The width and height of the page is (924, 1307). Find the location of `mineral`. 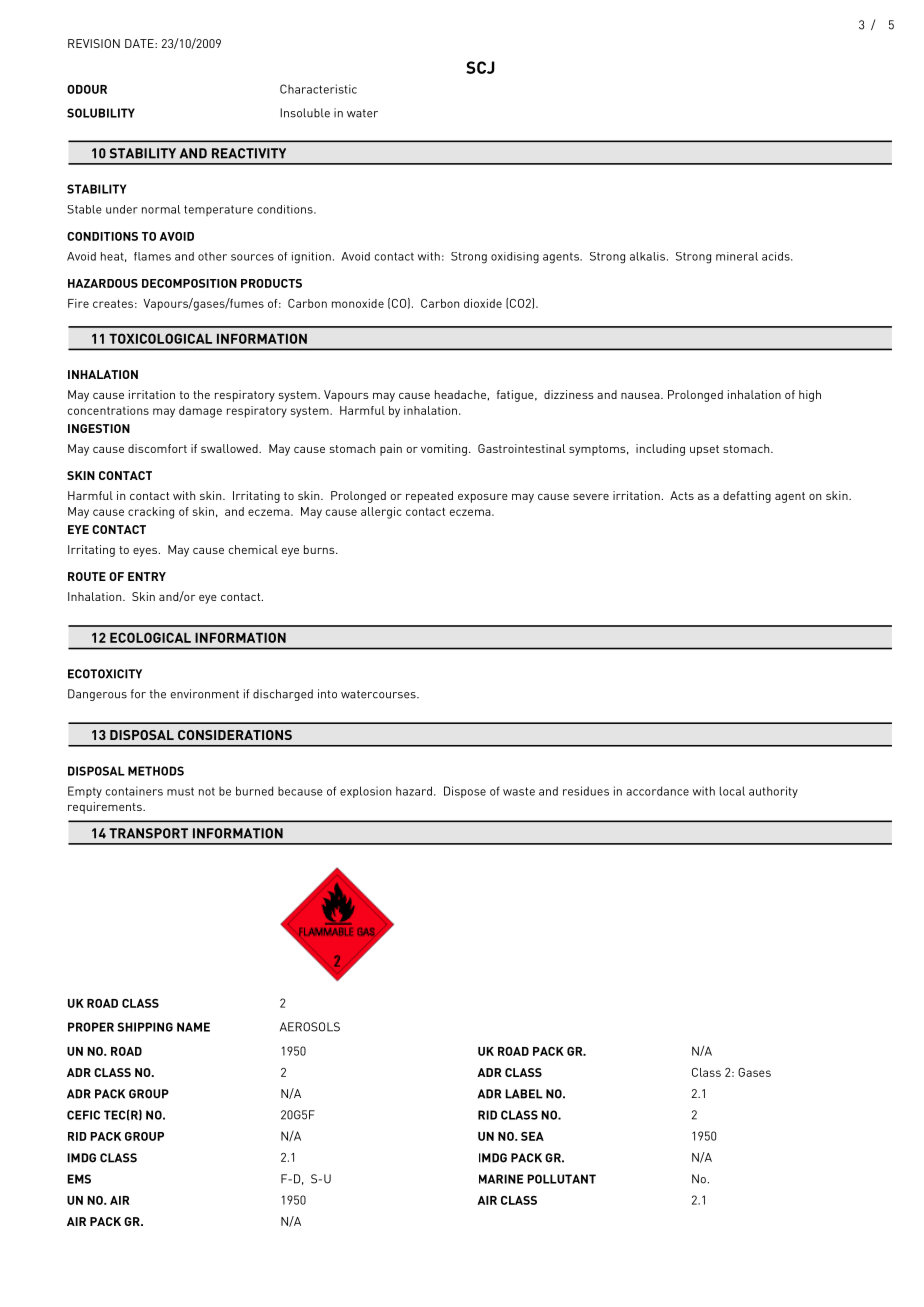

mineral is located at coordinates (737, 256).
